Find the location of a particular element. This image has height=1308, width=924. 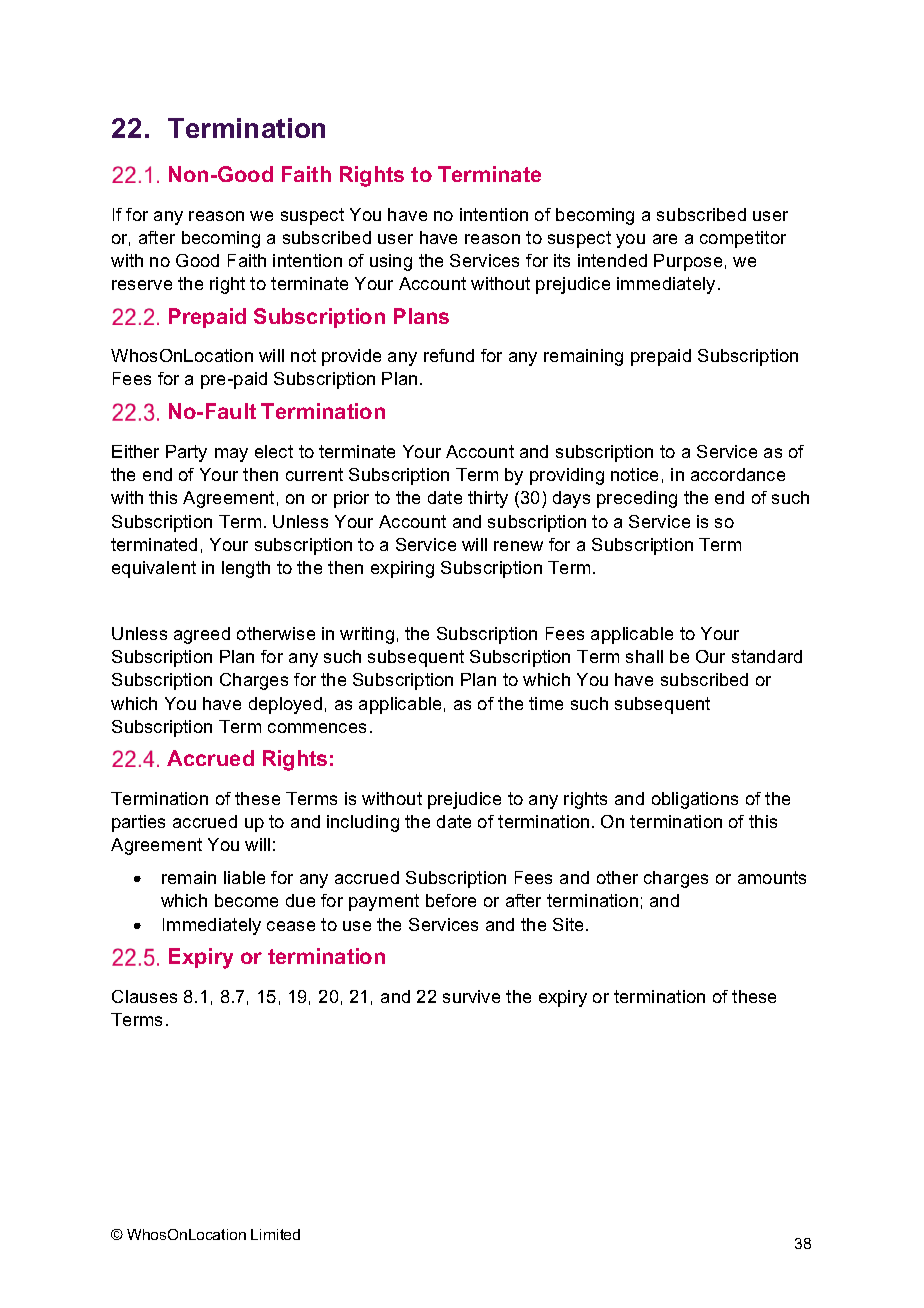

shall is located at coordinates (644, 656).
